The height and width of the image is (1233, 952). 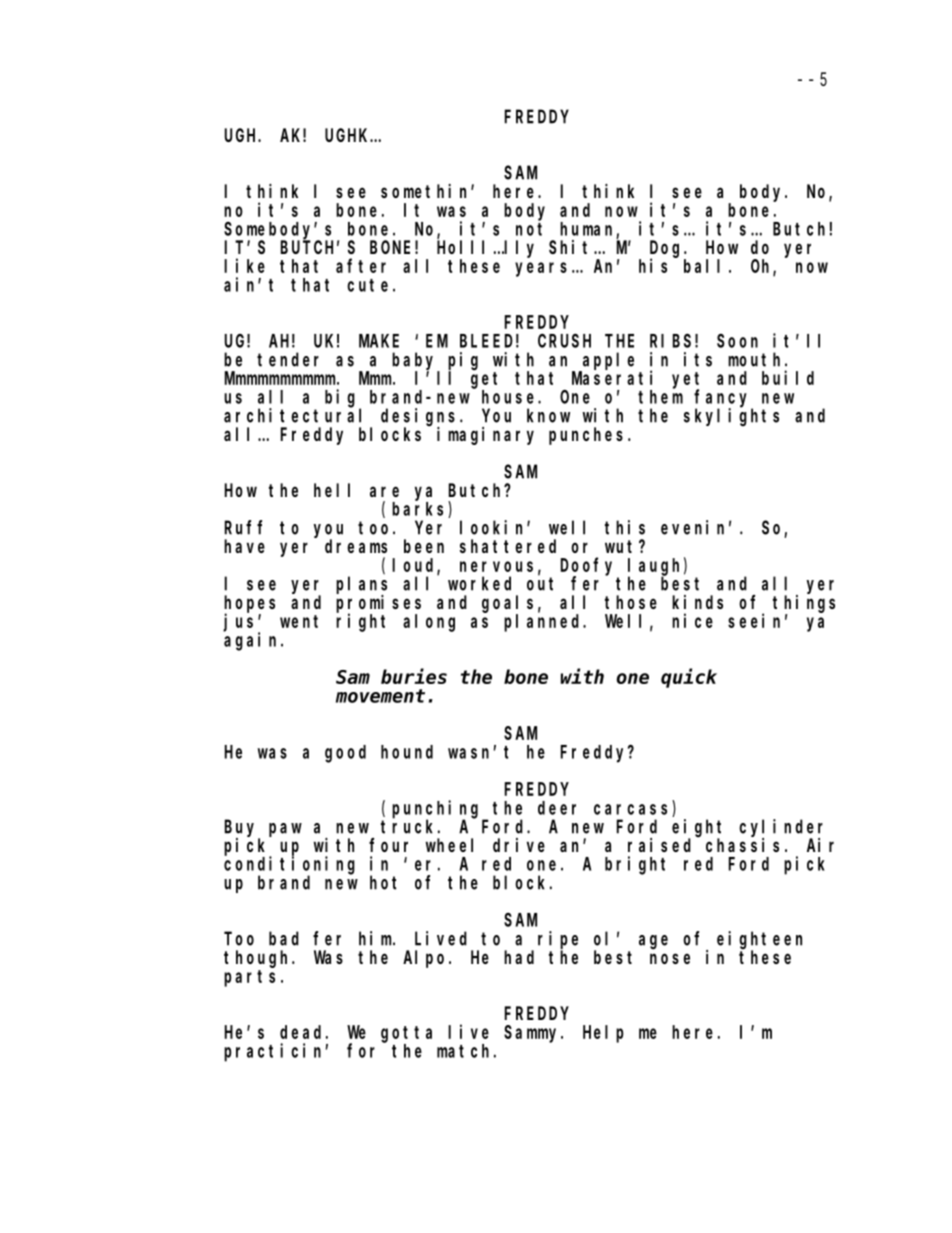 I want to click on nose, so click(x=670, y=958).
